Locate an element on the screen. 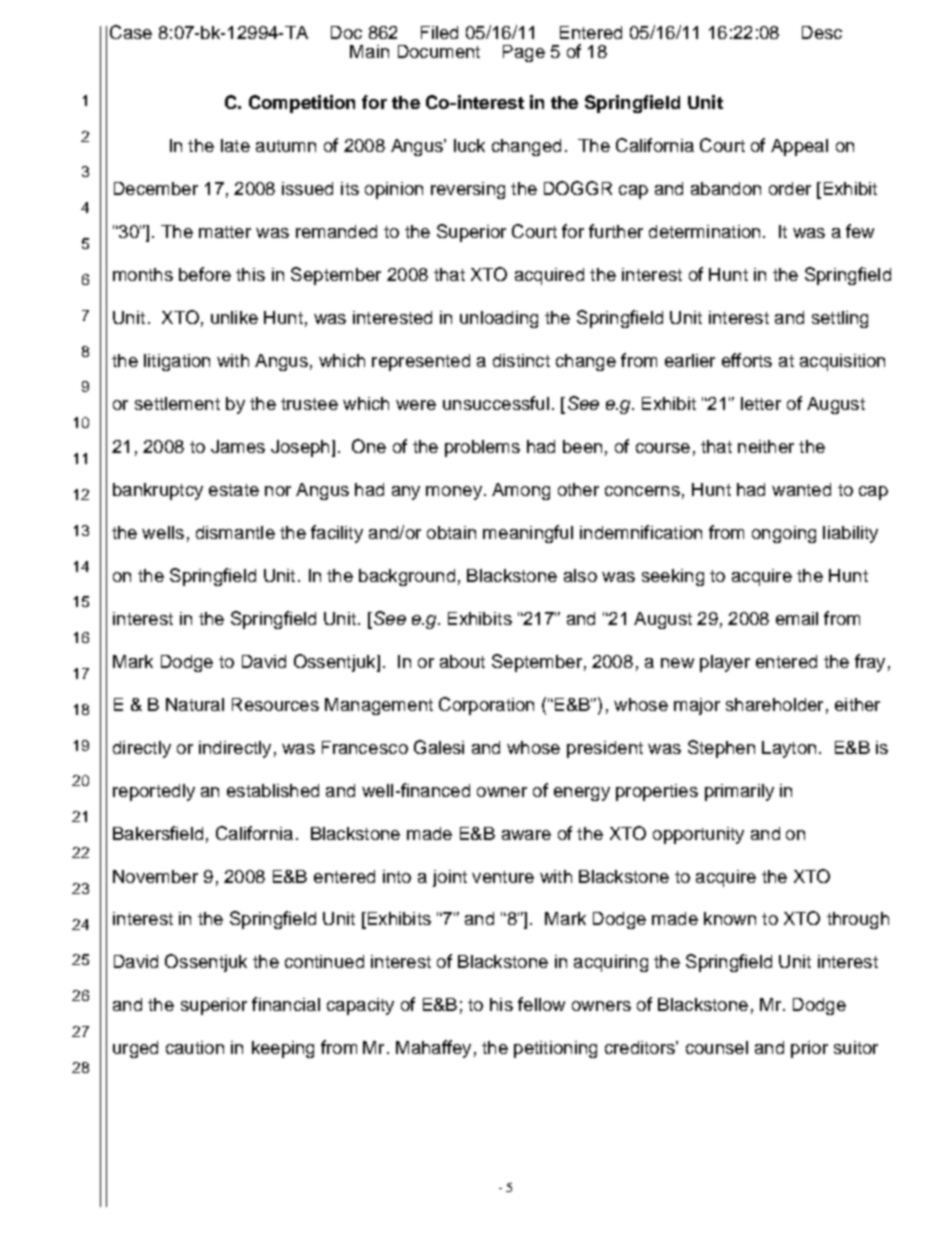 This screenshot has height=1233, width=952. dismantle is located at coordinates (235, 532).
